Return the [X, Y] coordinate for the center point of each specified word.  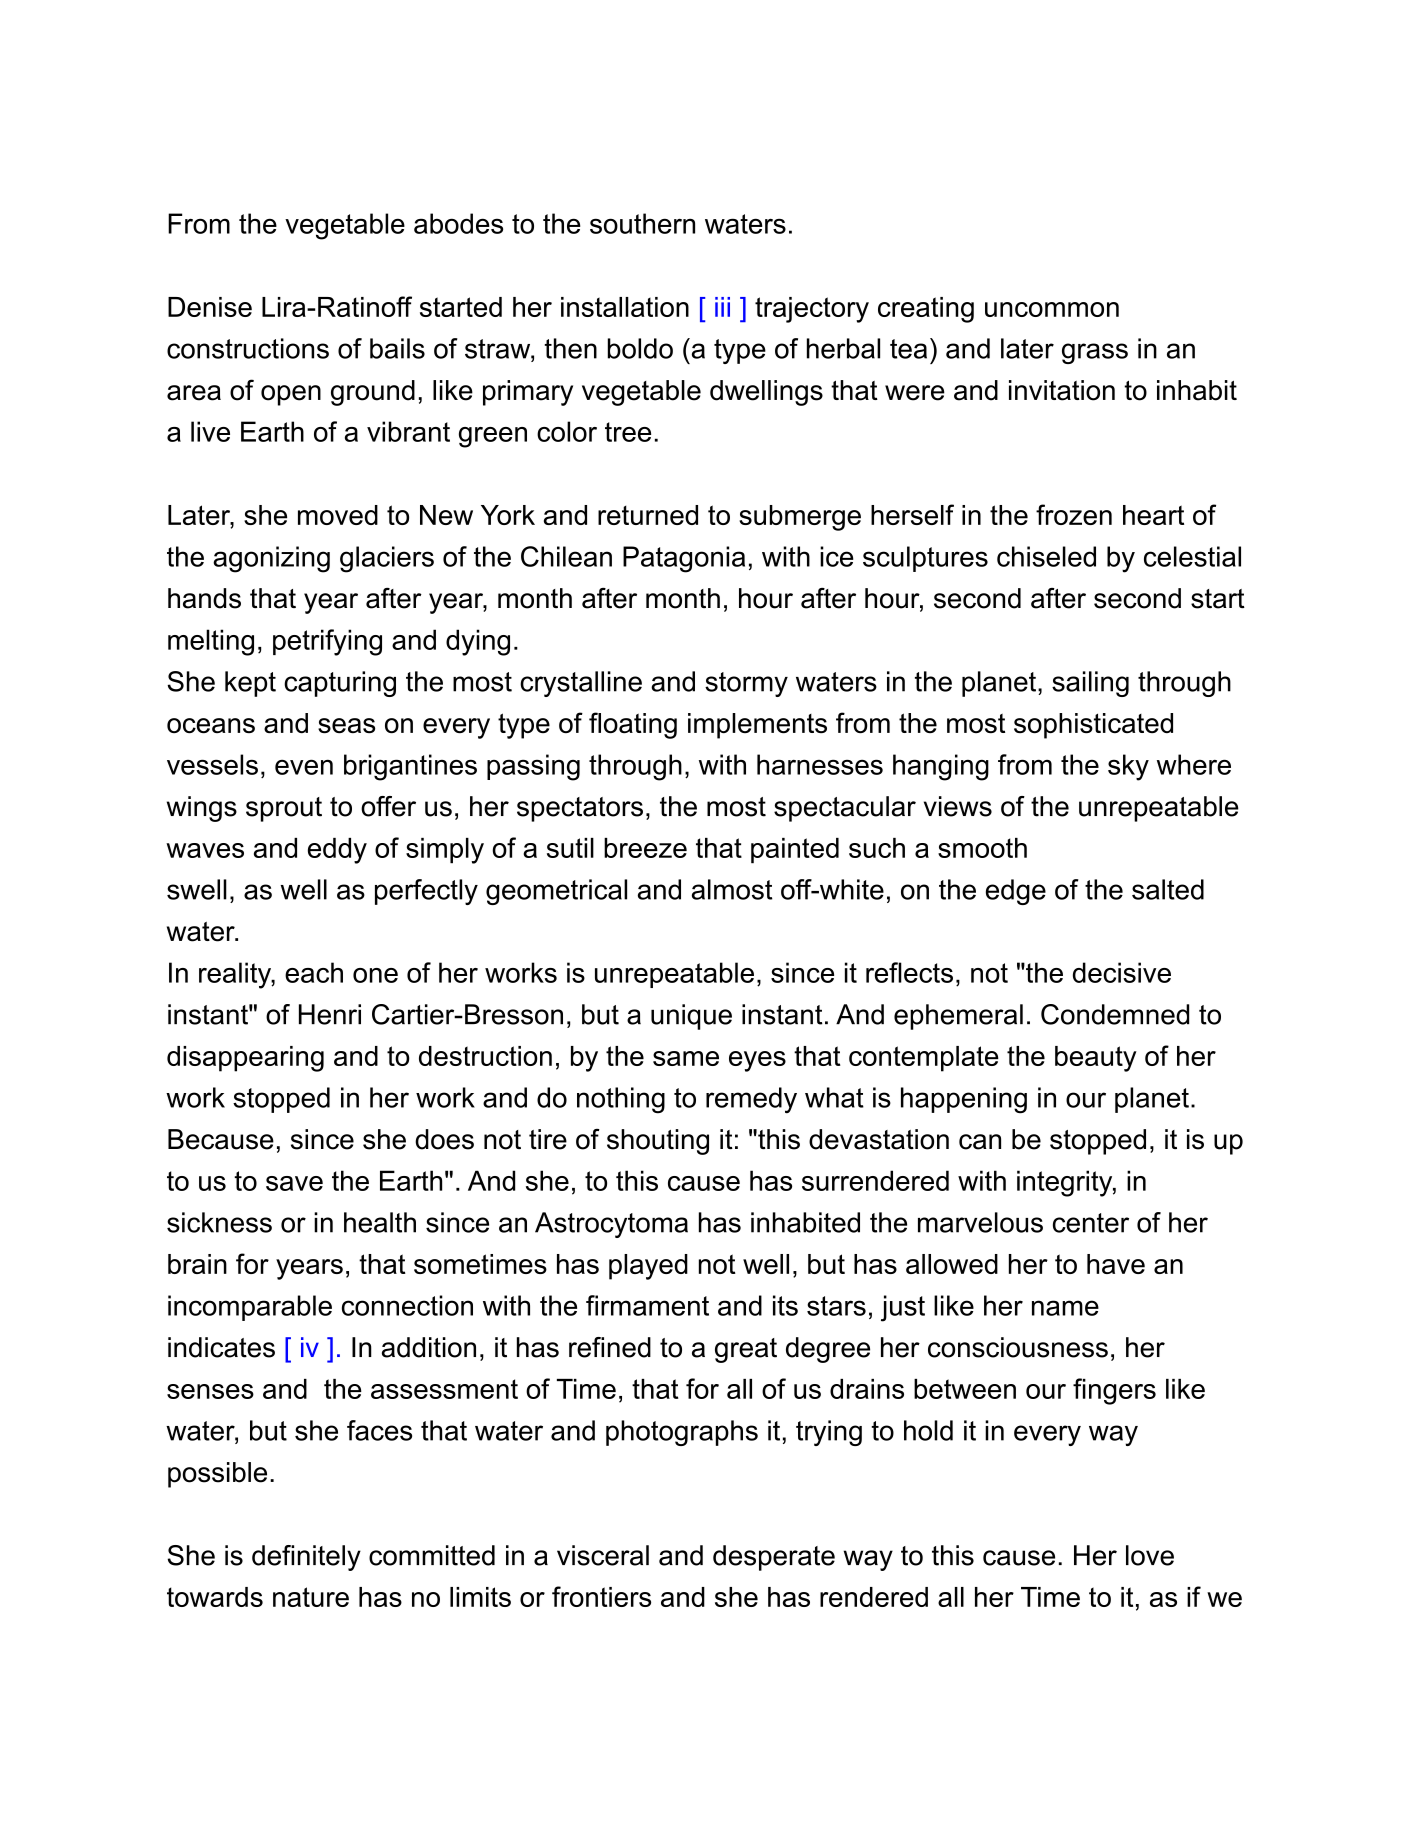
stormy [746, 684]
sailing [1090, 684]
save [294, 1183]
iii [722, 307]
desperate [774, 1558]
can [980, 1142]
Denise [210, 307]
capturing [340, 684]
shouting [658, 1142]
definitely [306, 1558]
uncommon [1052, 309]
